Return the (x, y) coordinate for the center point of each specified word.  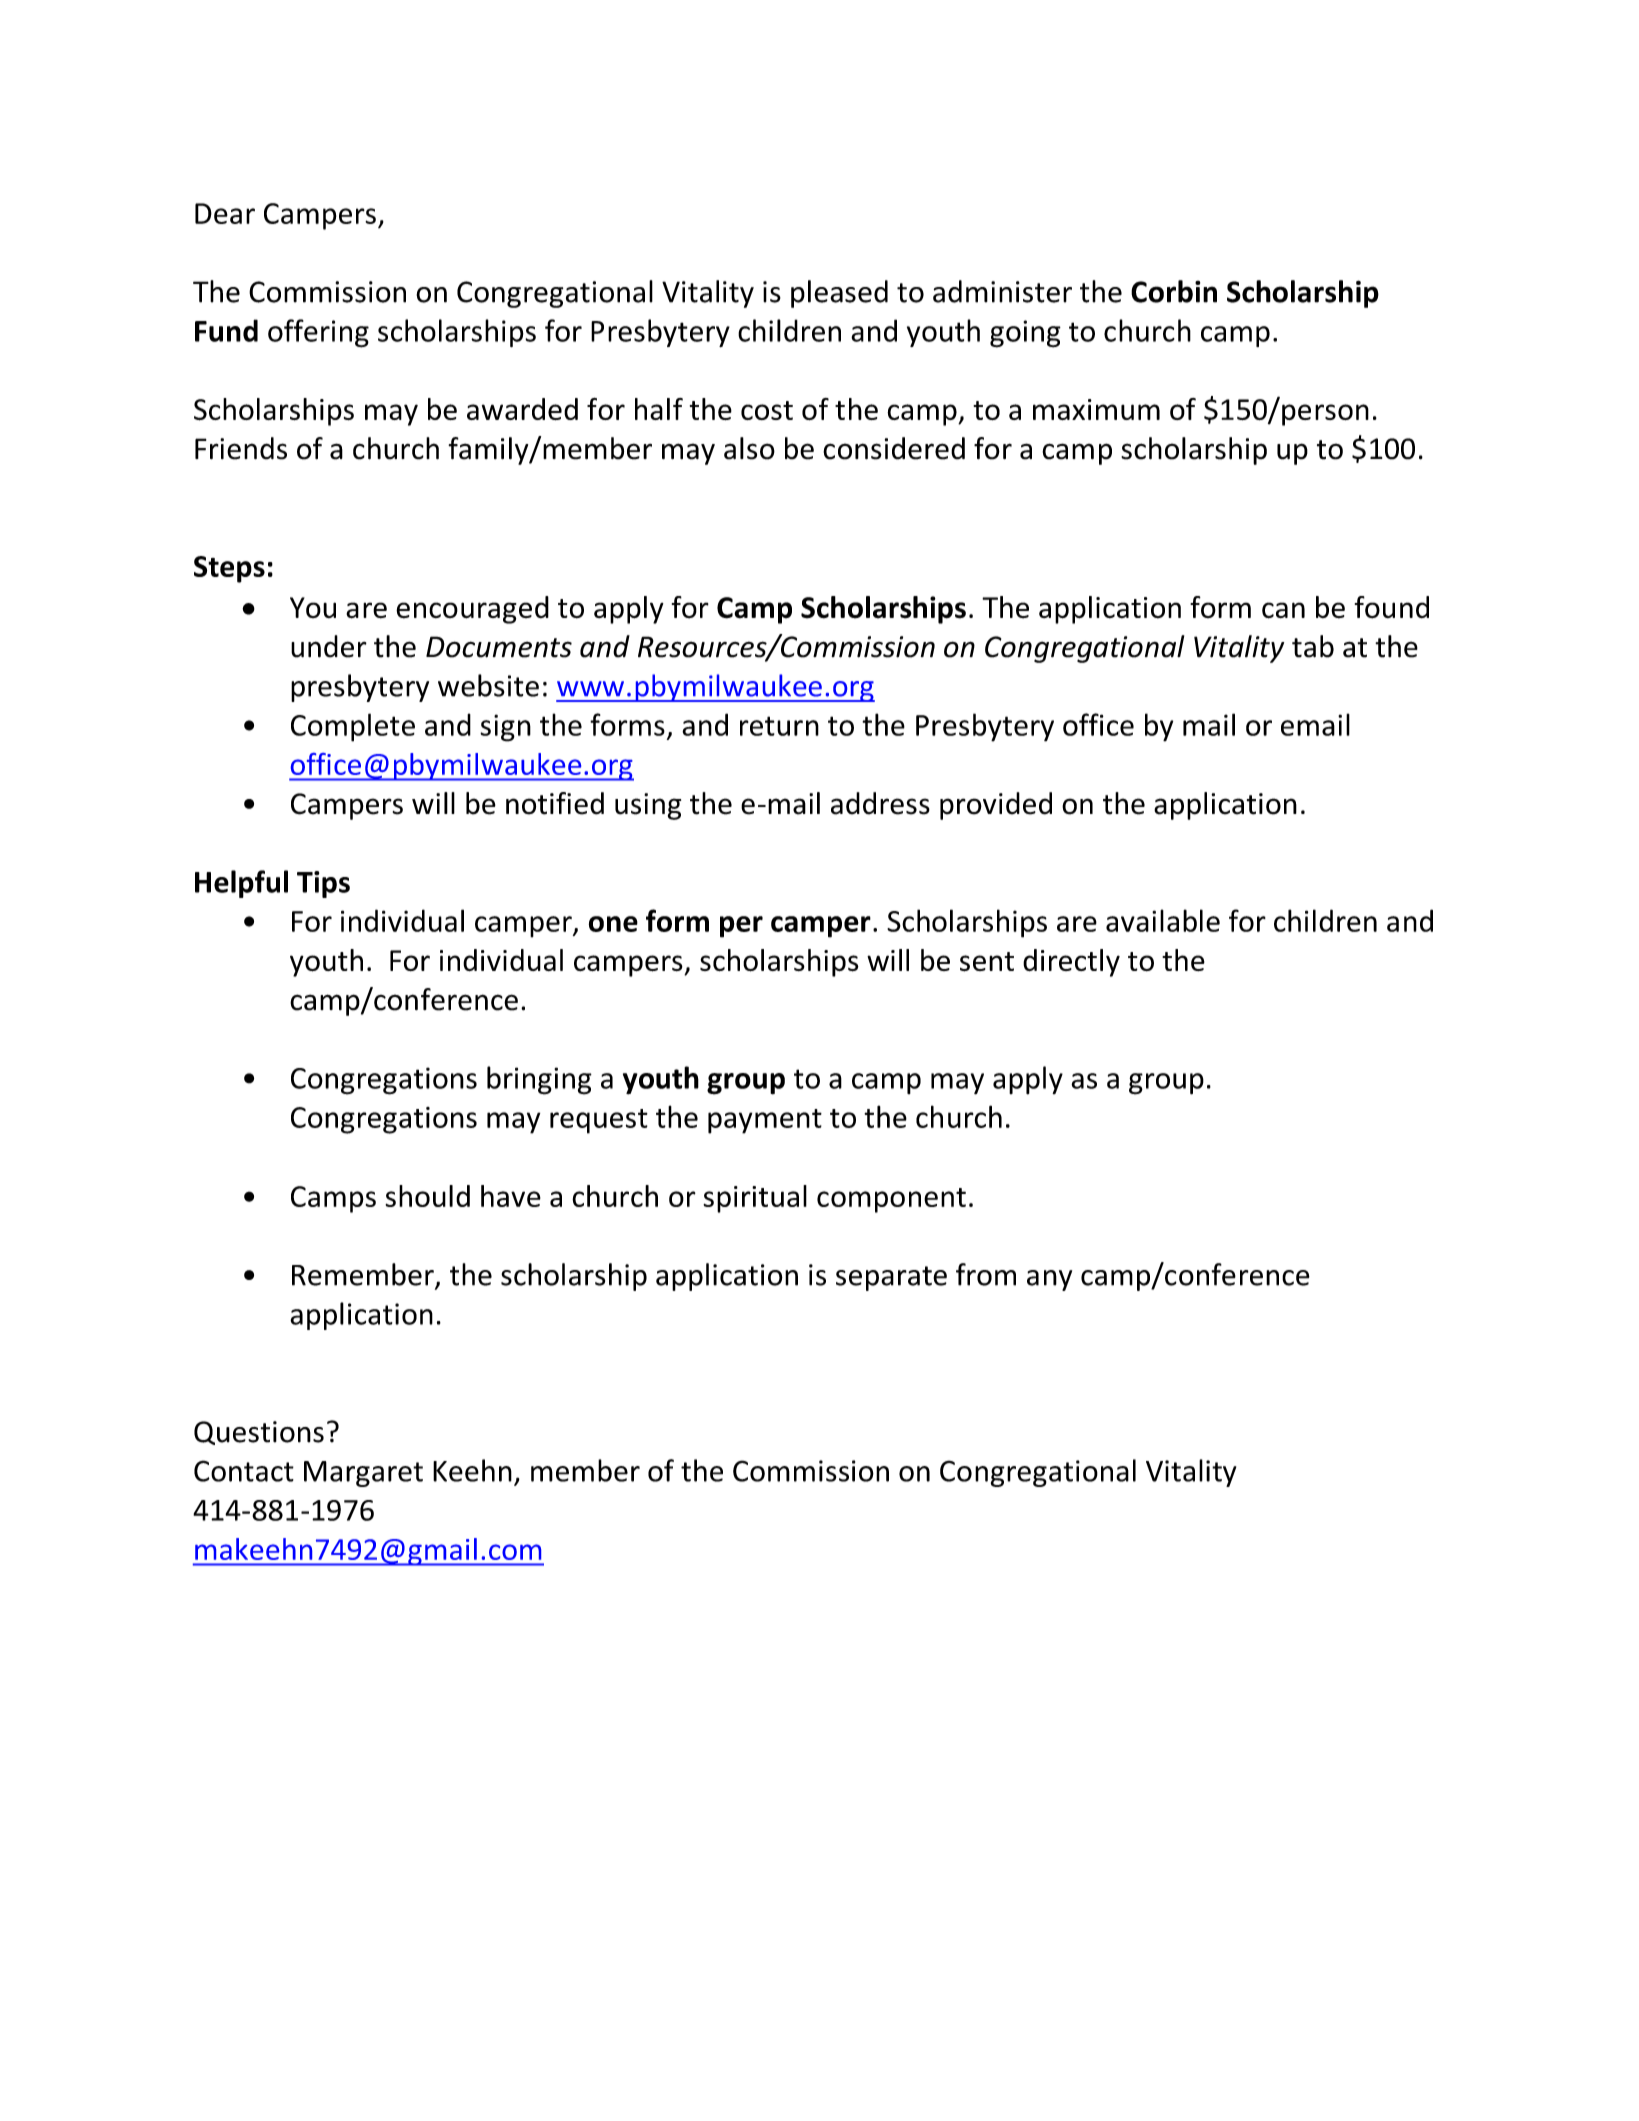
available (1163, 920)
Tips (323, 884)
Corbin (1174, 291)
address (880, 803)
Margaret (363, 1474)
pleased (839, 294)
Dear (225, 213)
